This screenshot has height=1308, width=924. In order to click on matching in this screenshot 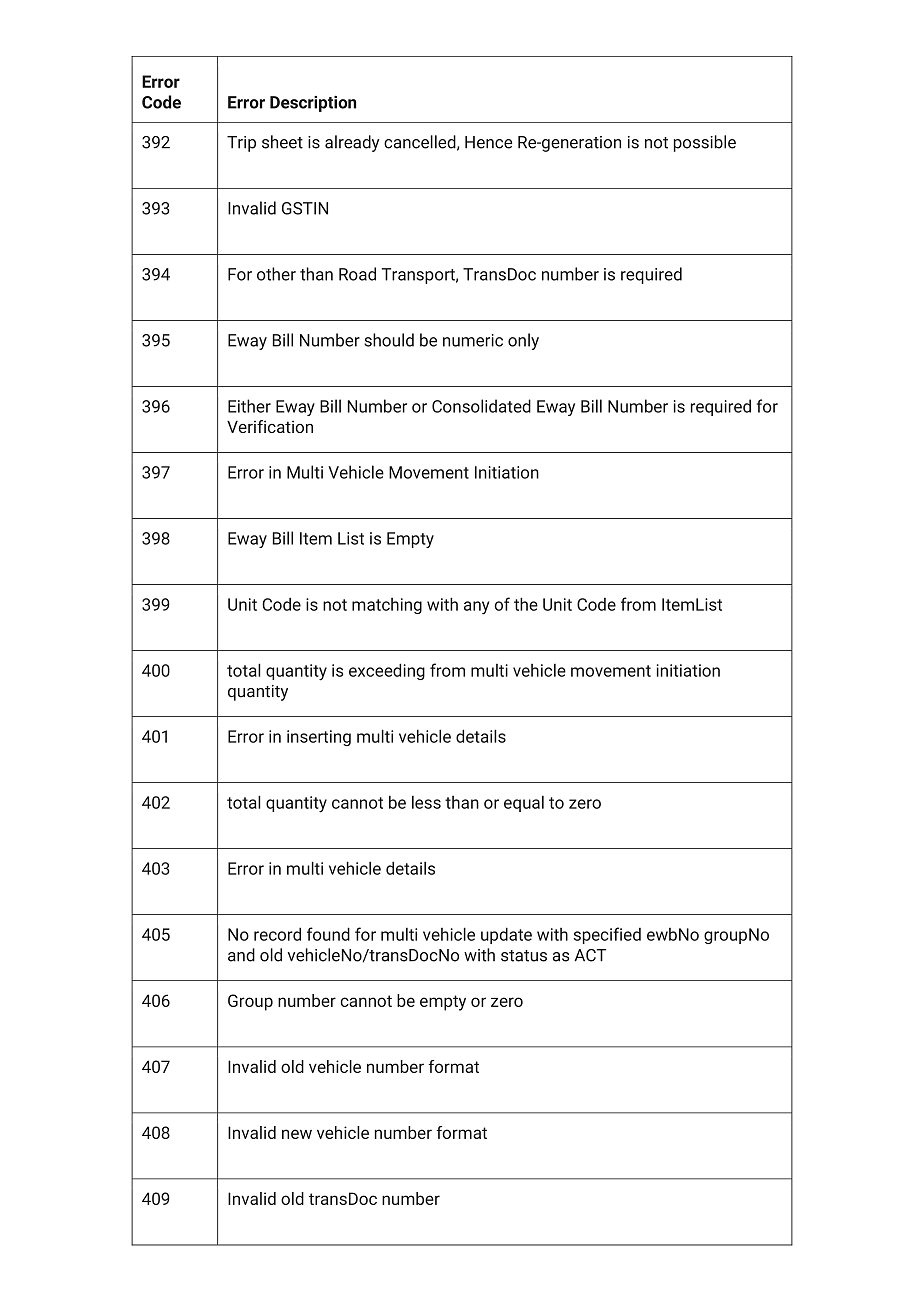, I will do `click(387, 606)`.
